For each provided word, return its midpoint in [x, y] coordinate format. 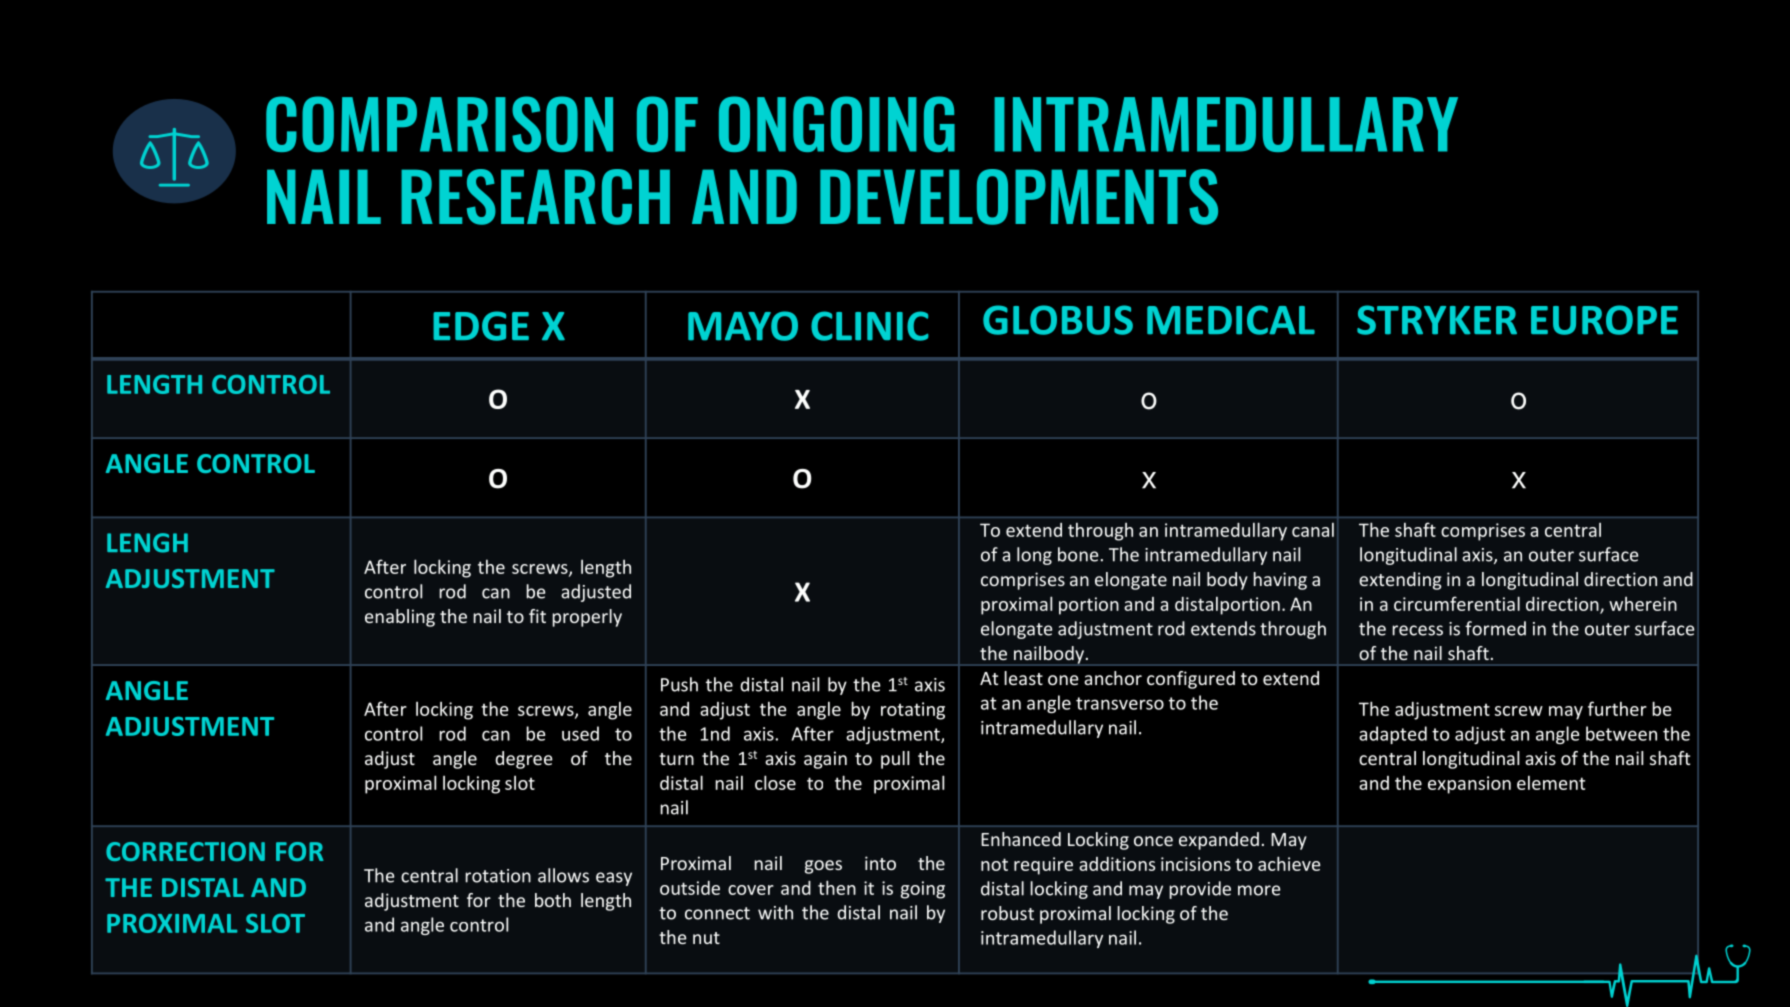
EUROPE [1604, 320]
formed [1495, 628]
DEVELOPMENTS [1019, 197]
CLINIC [870, 326]
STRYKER [1437, 320]
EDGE [481, 326]
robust [1007, 913]
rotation [498, 876]
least [1023, 678]
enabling [400, 618]
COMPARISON [439, 124]
